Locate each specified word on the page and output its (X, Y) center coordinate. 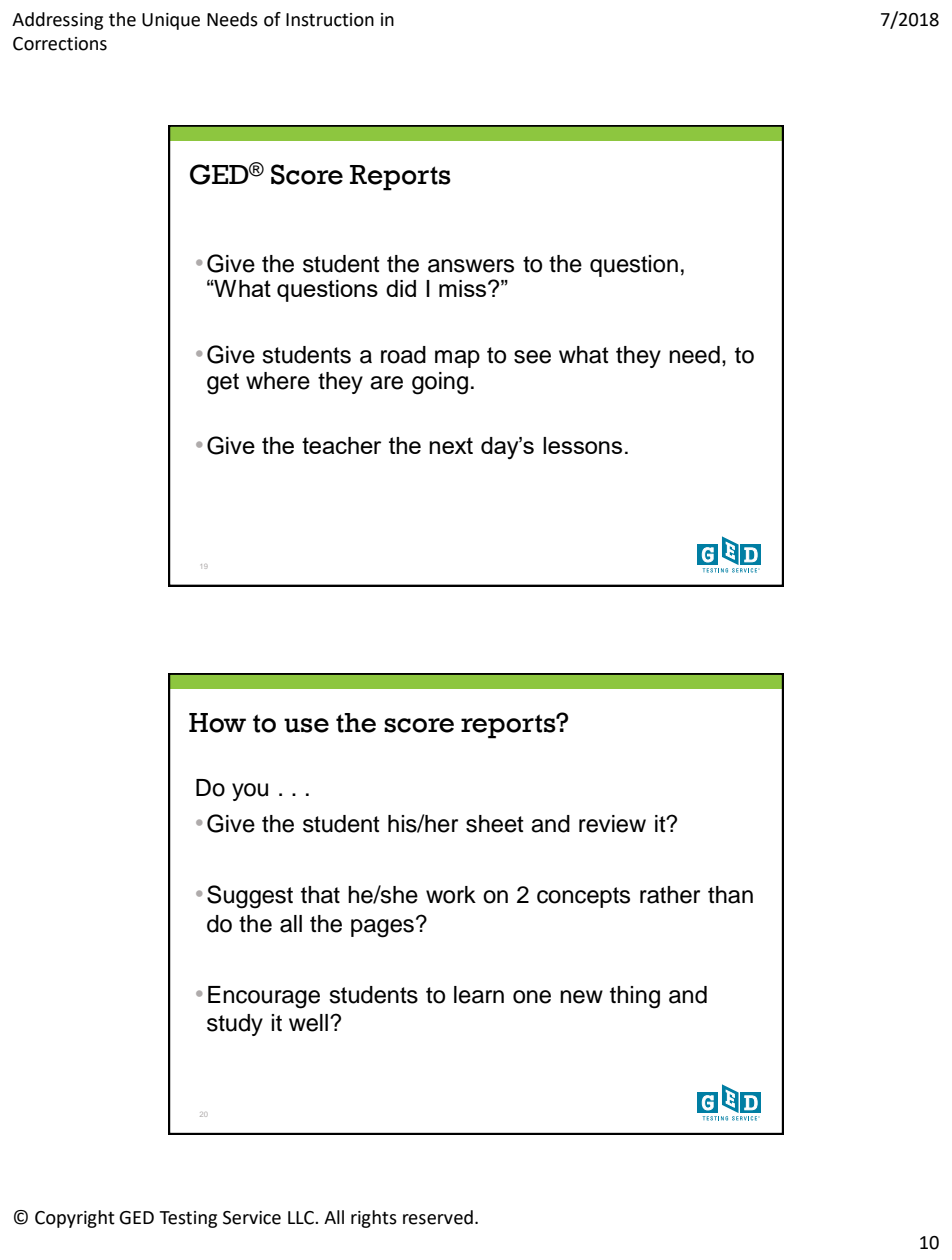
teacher (341, 445)
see (532, 357)
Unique (171, 21)
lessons (582, 445)
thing (635, 997)
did (401, 288)
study (235, 1025)
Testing (188, 1219)
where (278, 381)
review (612, 824)
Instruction (330, 20)
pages (382, 928)
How (217, 723)
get (223, 384)
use (306, 725)
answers (471, 266)
